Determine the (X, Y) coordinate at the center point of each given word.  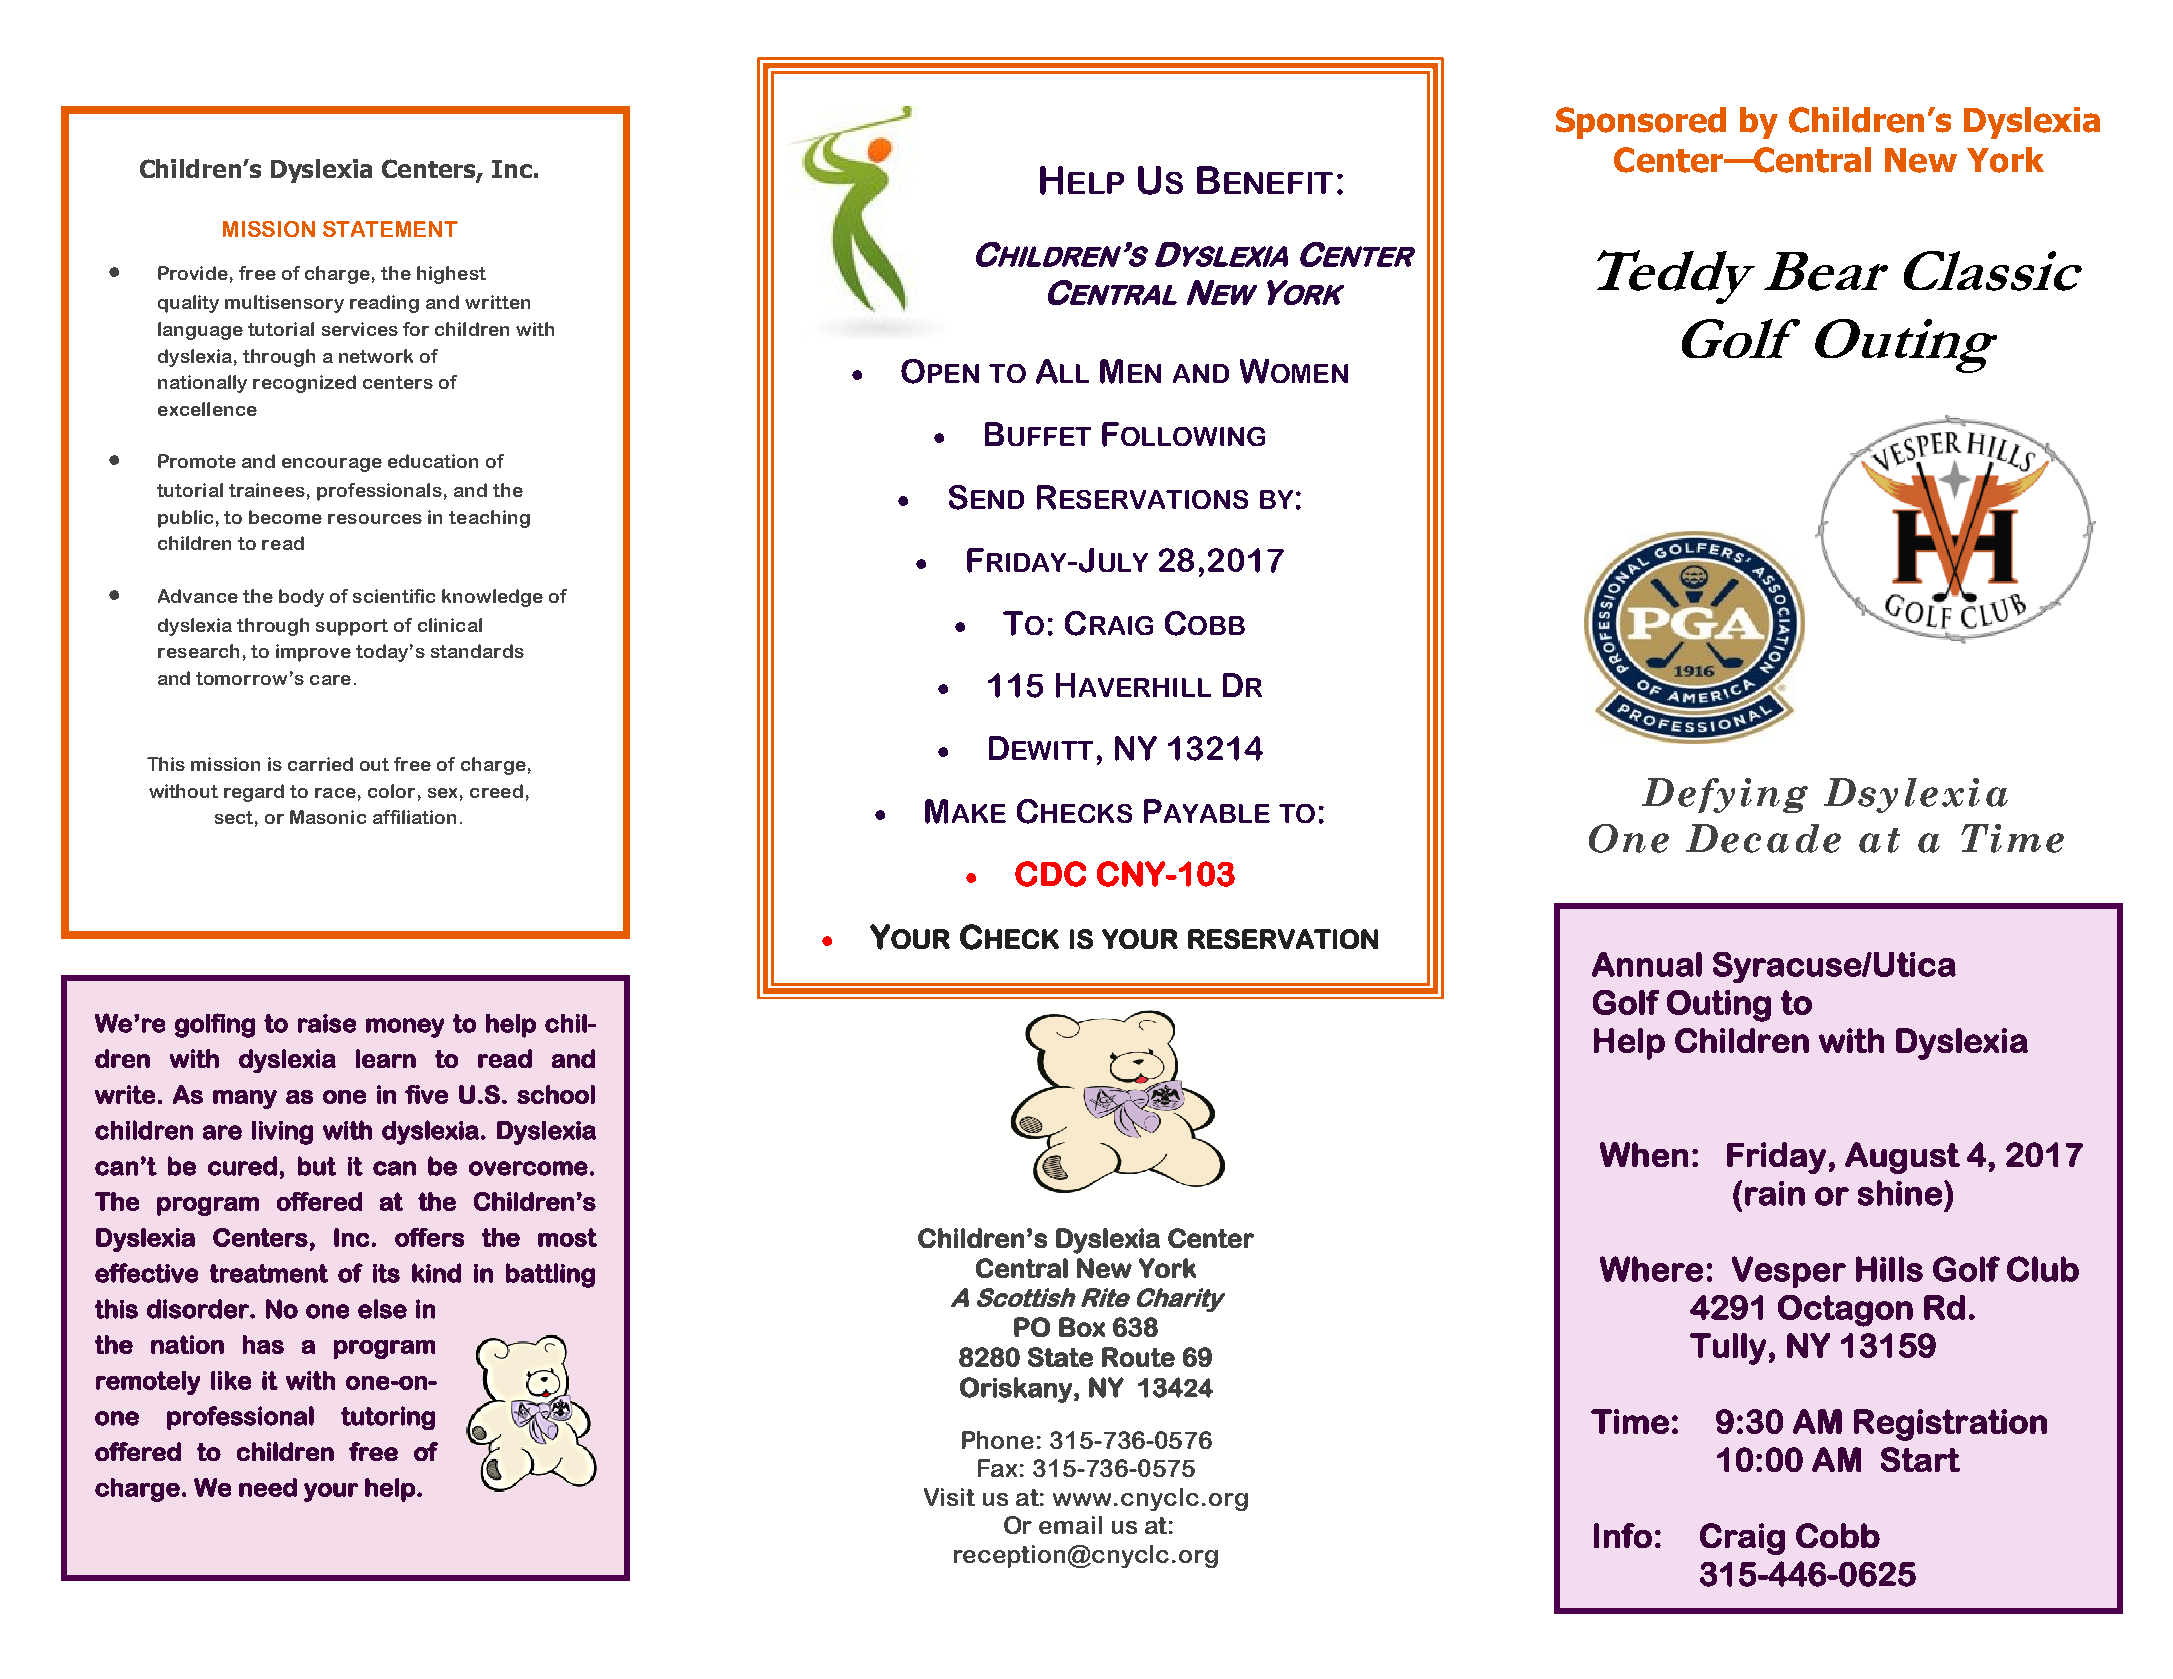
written (497, 302)
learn (386, 1058)
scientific (394, 596)
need (268, 1487)
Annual (1647, 964)
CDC (1050, 874)
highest (451, 275)
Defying (1725, 795)
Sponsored (1641, 123)
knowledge (492, 598)
